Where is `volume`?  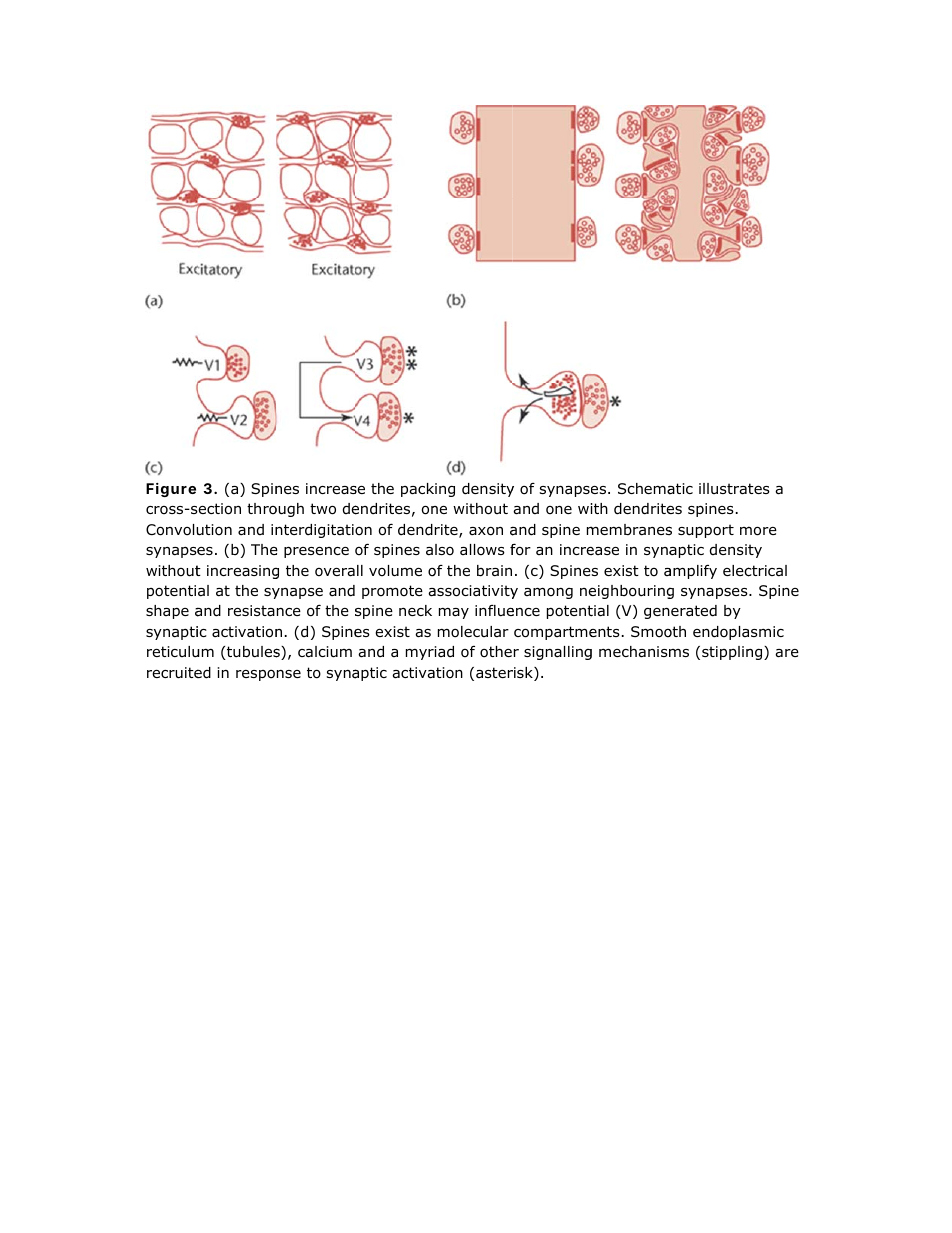
volume is located at coordinates (395, 571).
